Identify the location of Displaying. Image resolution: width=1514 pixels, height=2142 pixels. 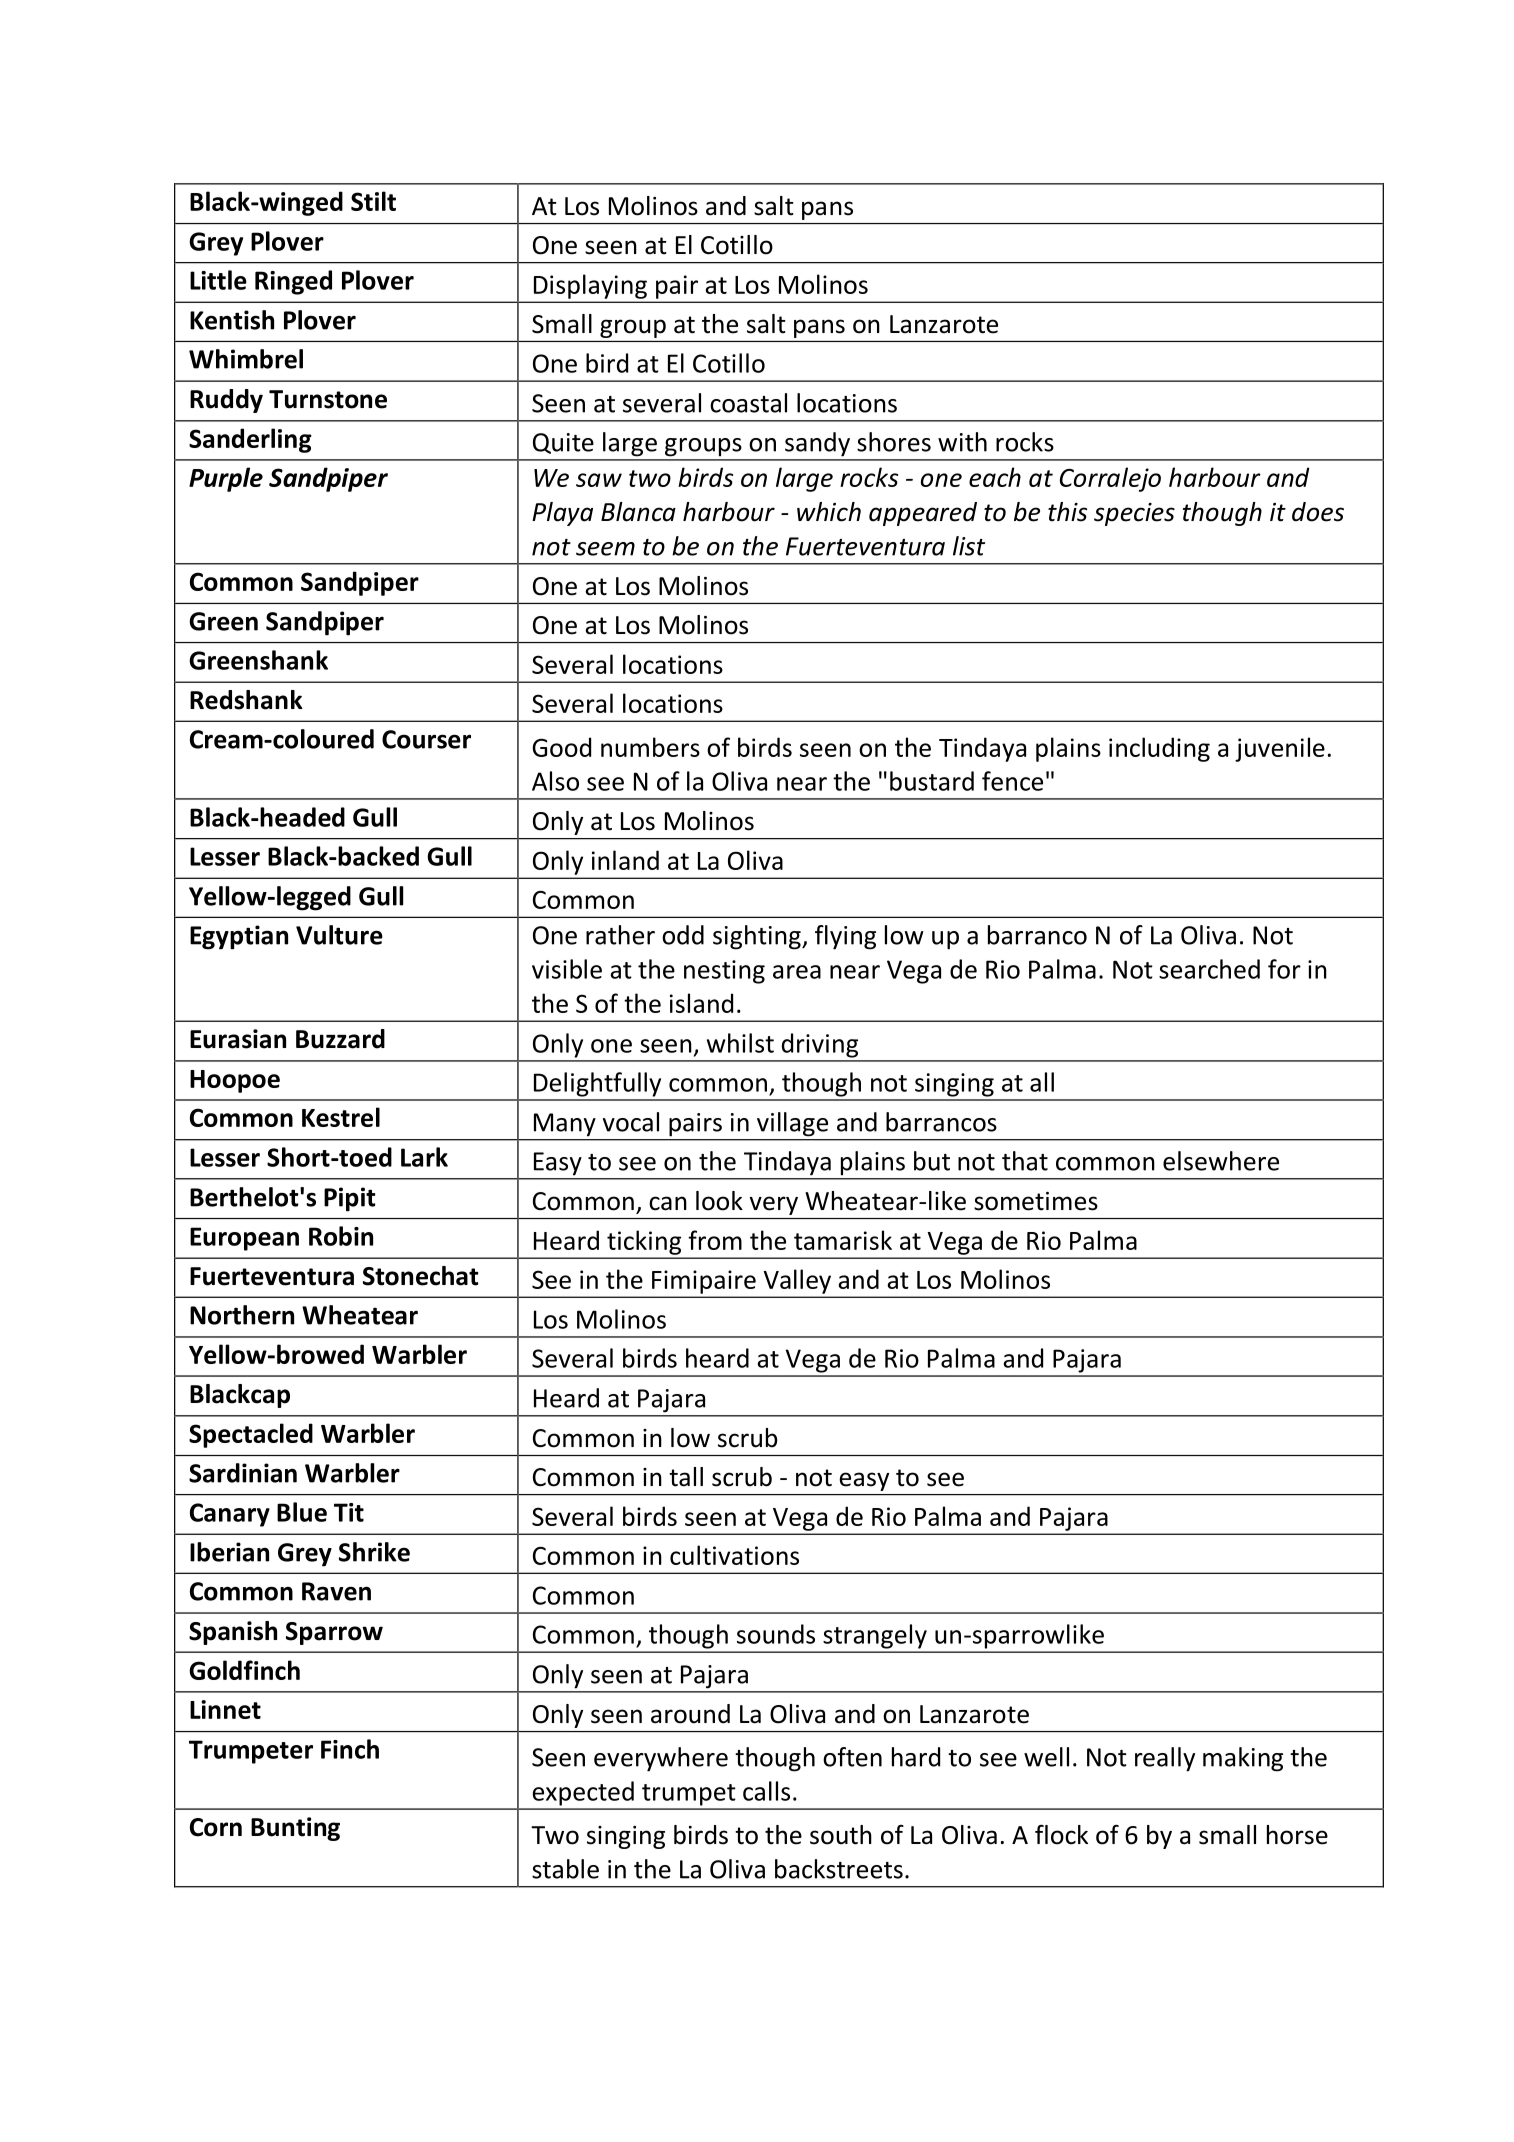
(590, 287).
